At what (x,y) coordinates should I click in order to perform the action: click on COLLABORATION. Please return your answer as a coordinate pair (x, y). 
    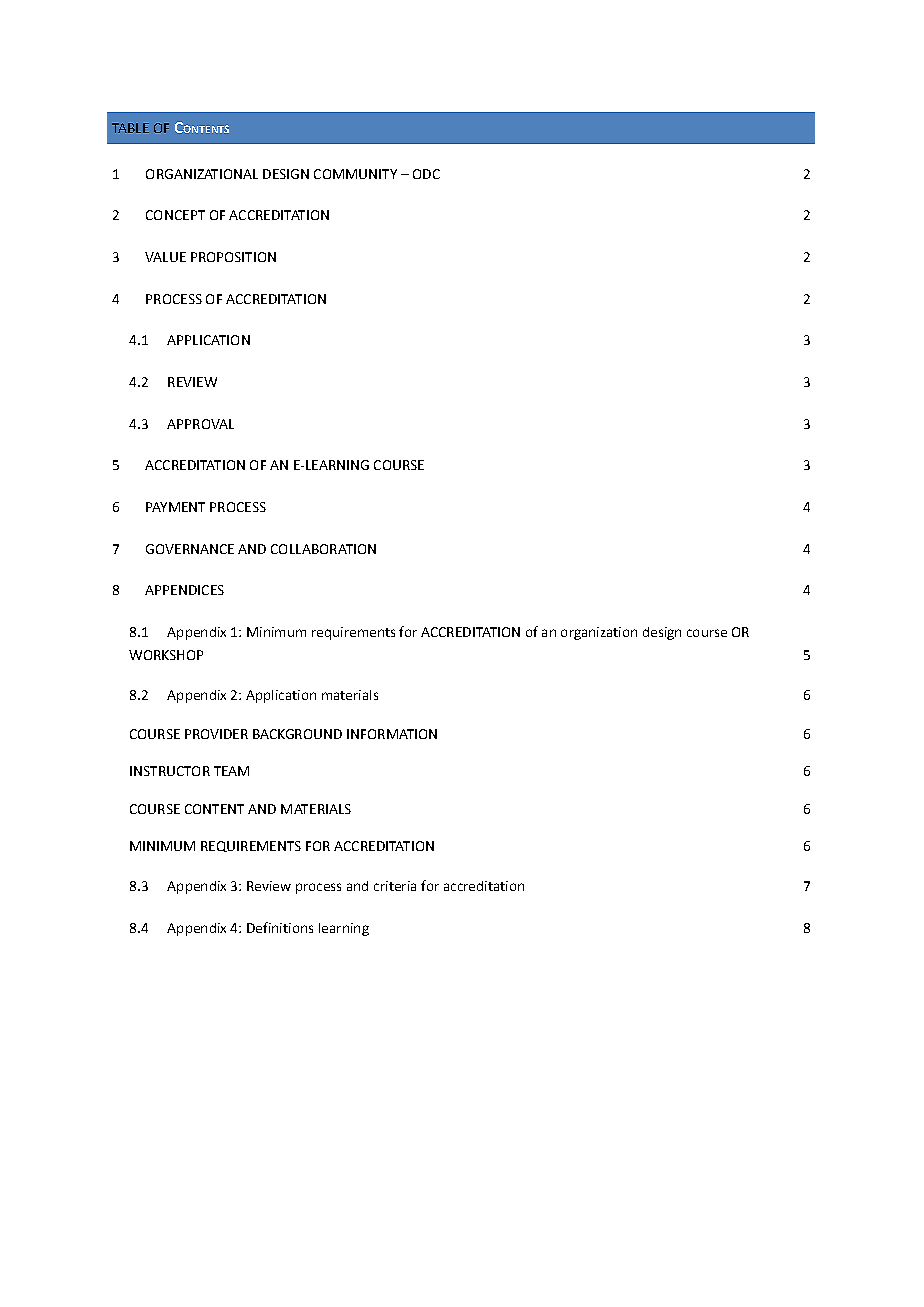
    Looking at the image, I should click on (323, 549).
